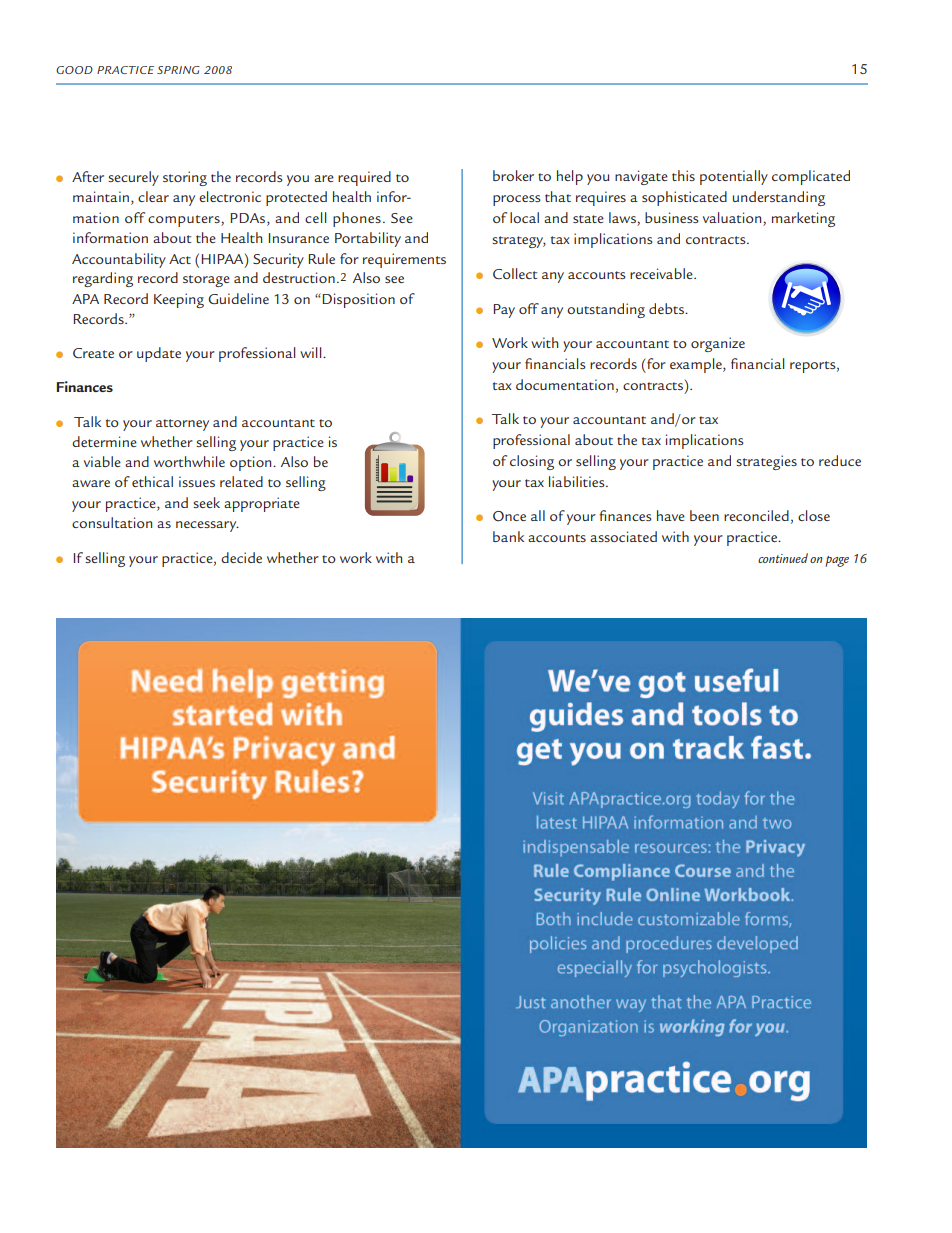 The image size is (952, 1233). I want to click on attorney, so click(182, 425).
